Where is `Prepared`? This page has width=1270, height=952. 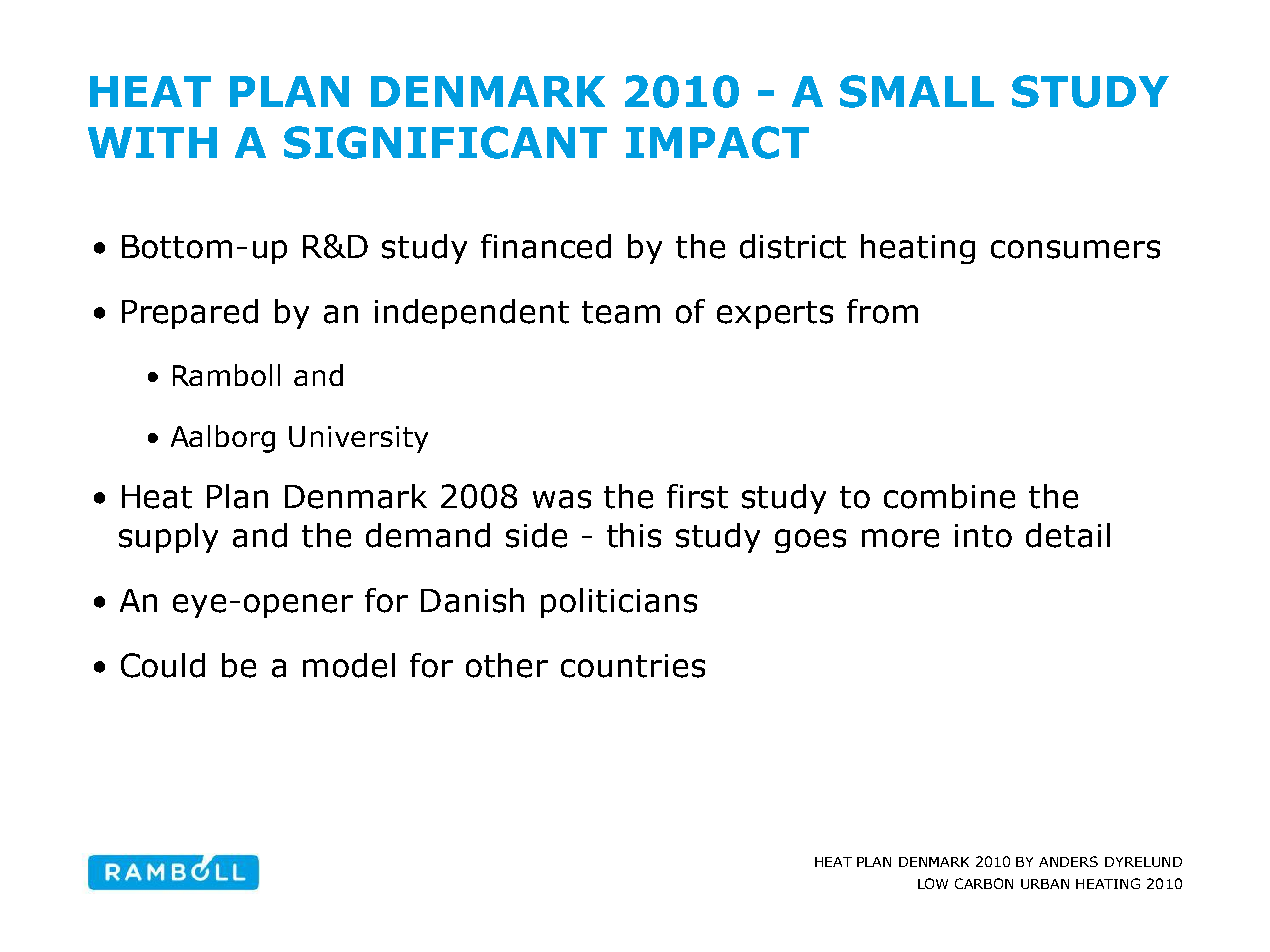 Prepared is located at coordinates (190, 314).
